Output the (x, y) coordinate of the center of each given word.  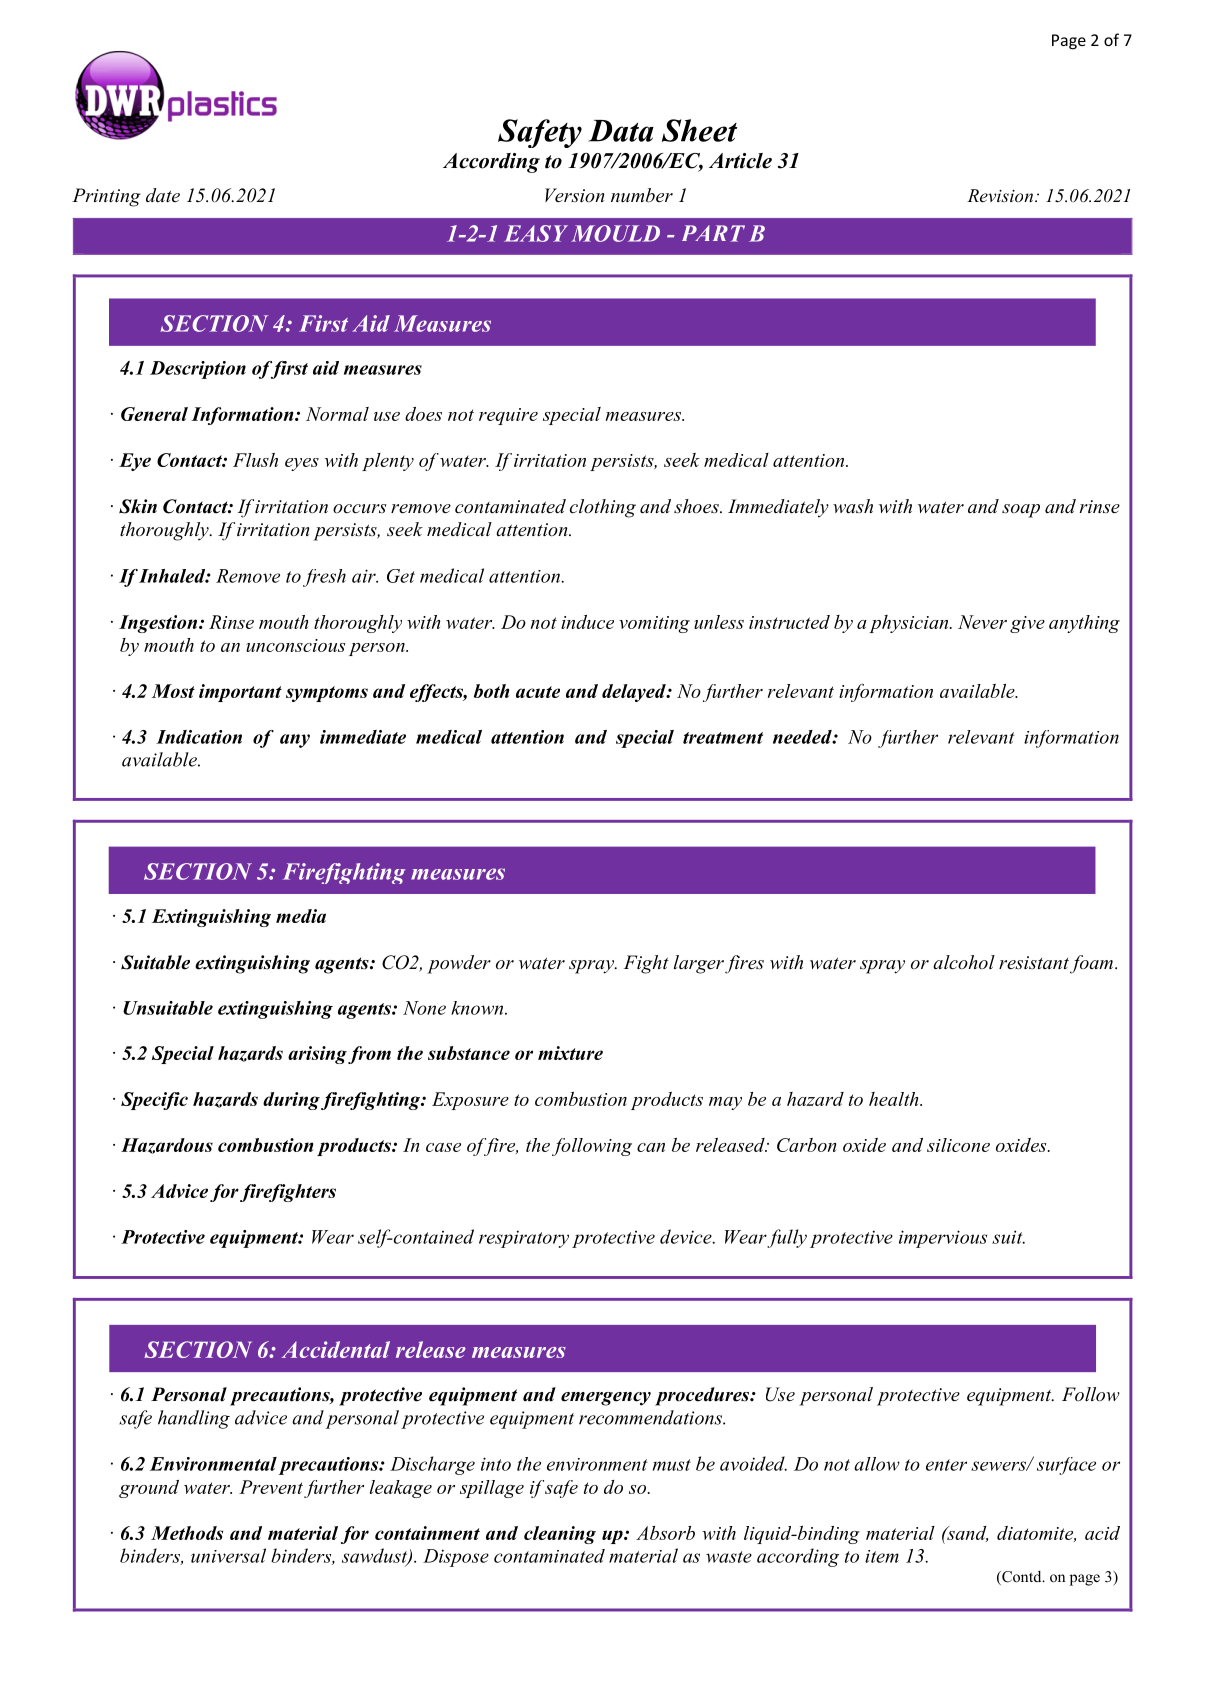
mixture (570, 1053)
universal (228, 1555)
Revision (1001, 195)
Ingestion (159, 624)
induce (587, 622)
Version (574, 195)
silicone (958, 1145)
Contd (1022, 1578)
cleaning (560, 1535)
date (163, 195)
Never (982, 622)
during (291, 1101)
